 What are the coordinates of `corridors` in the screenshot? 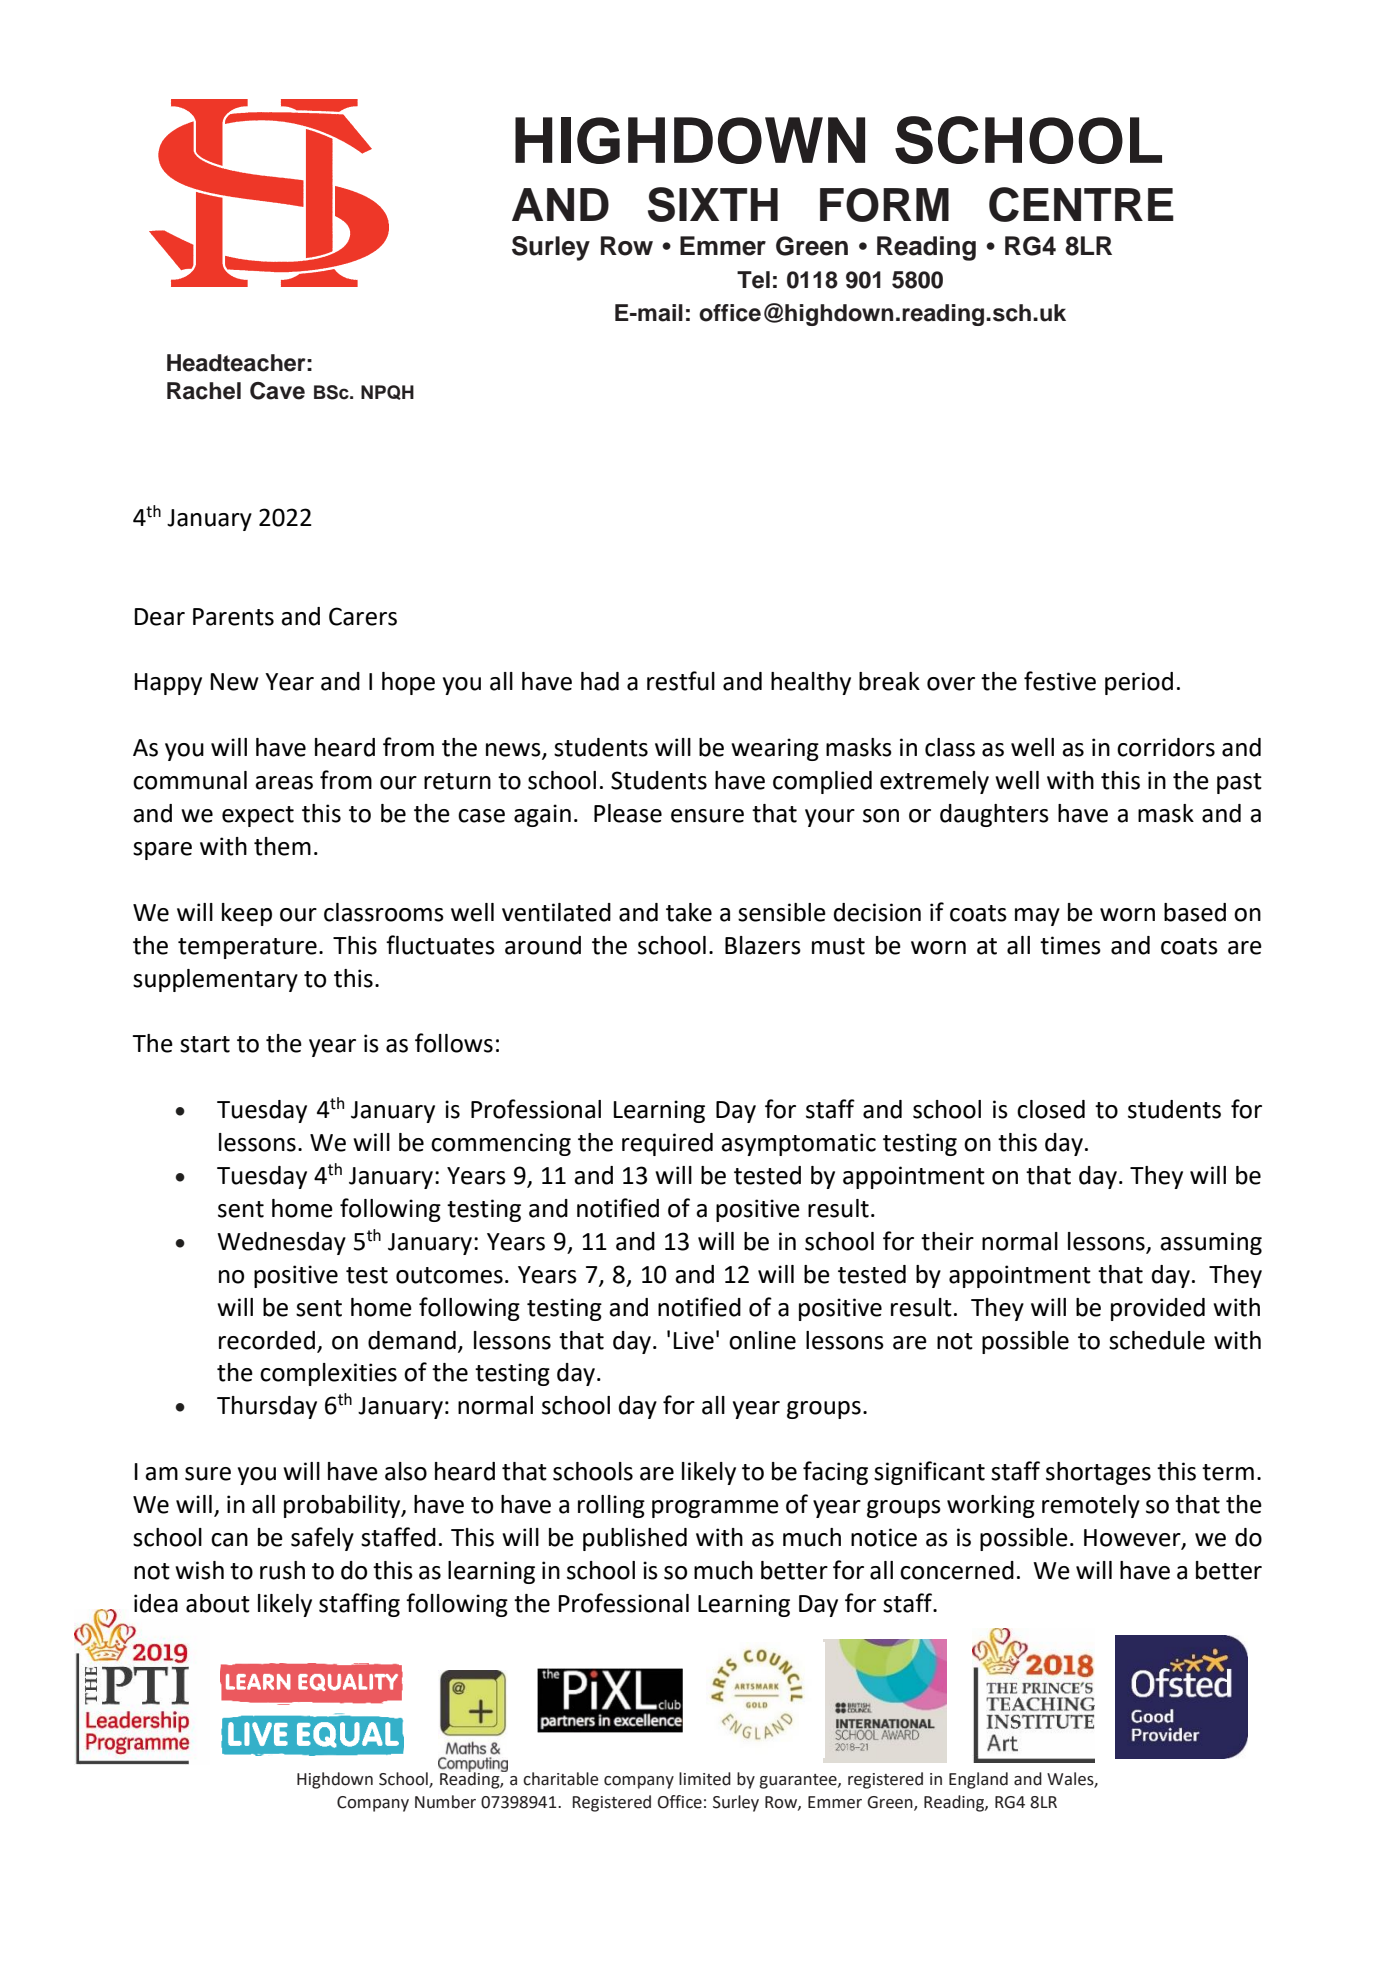 It's located at (1166, 747).
